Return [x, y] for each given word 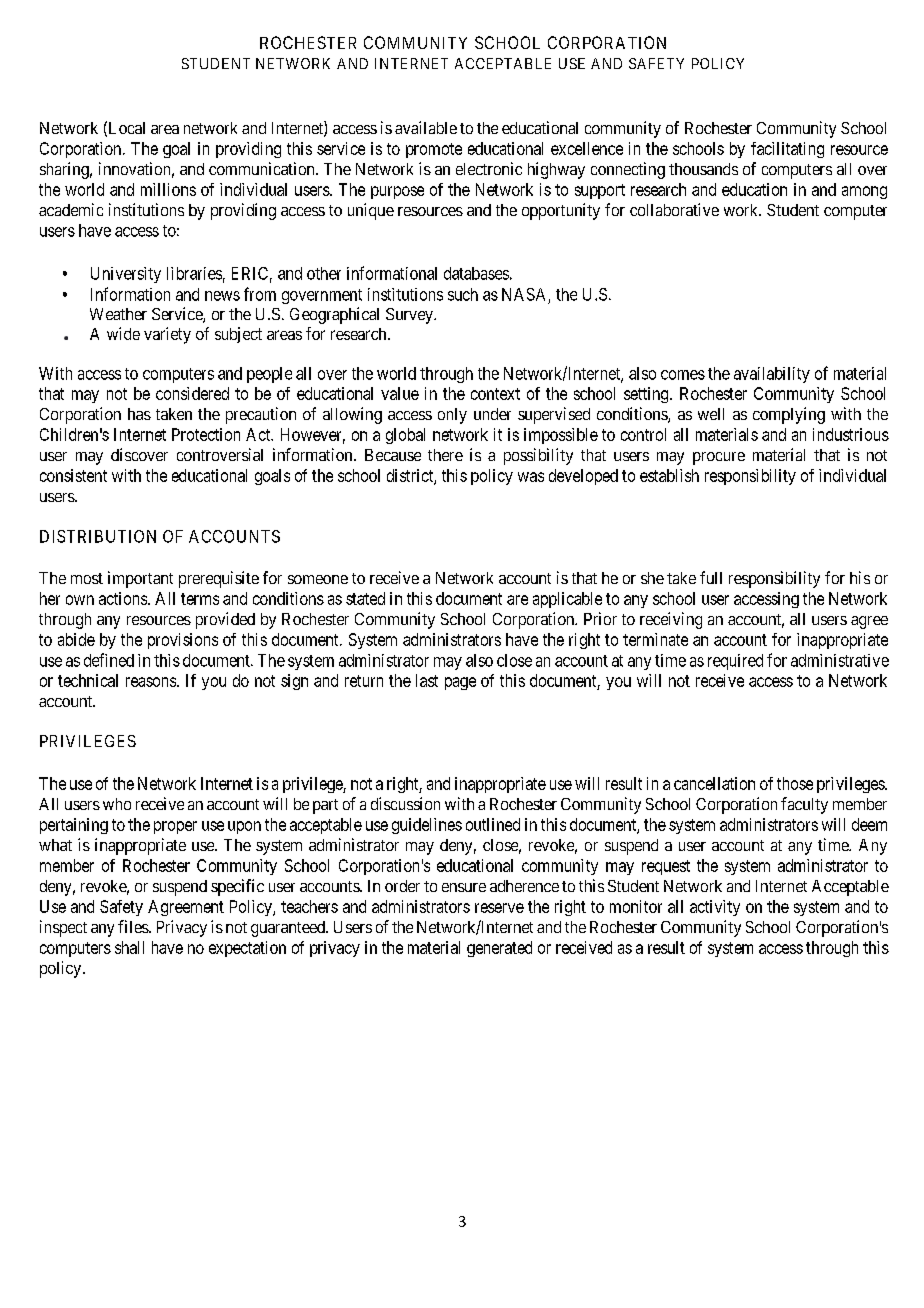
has [139, 414]
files [134, 926]
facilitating [787, 150]
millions [168, 189]
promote [434, 150]
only [452, 416]
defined [109, 660]
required [735, 662]
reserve [499, 908]
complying [789, 415]
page [460, 683]
